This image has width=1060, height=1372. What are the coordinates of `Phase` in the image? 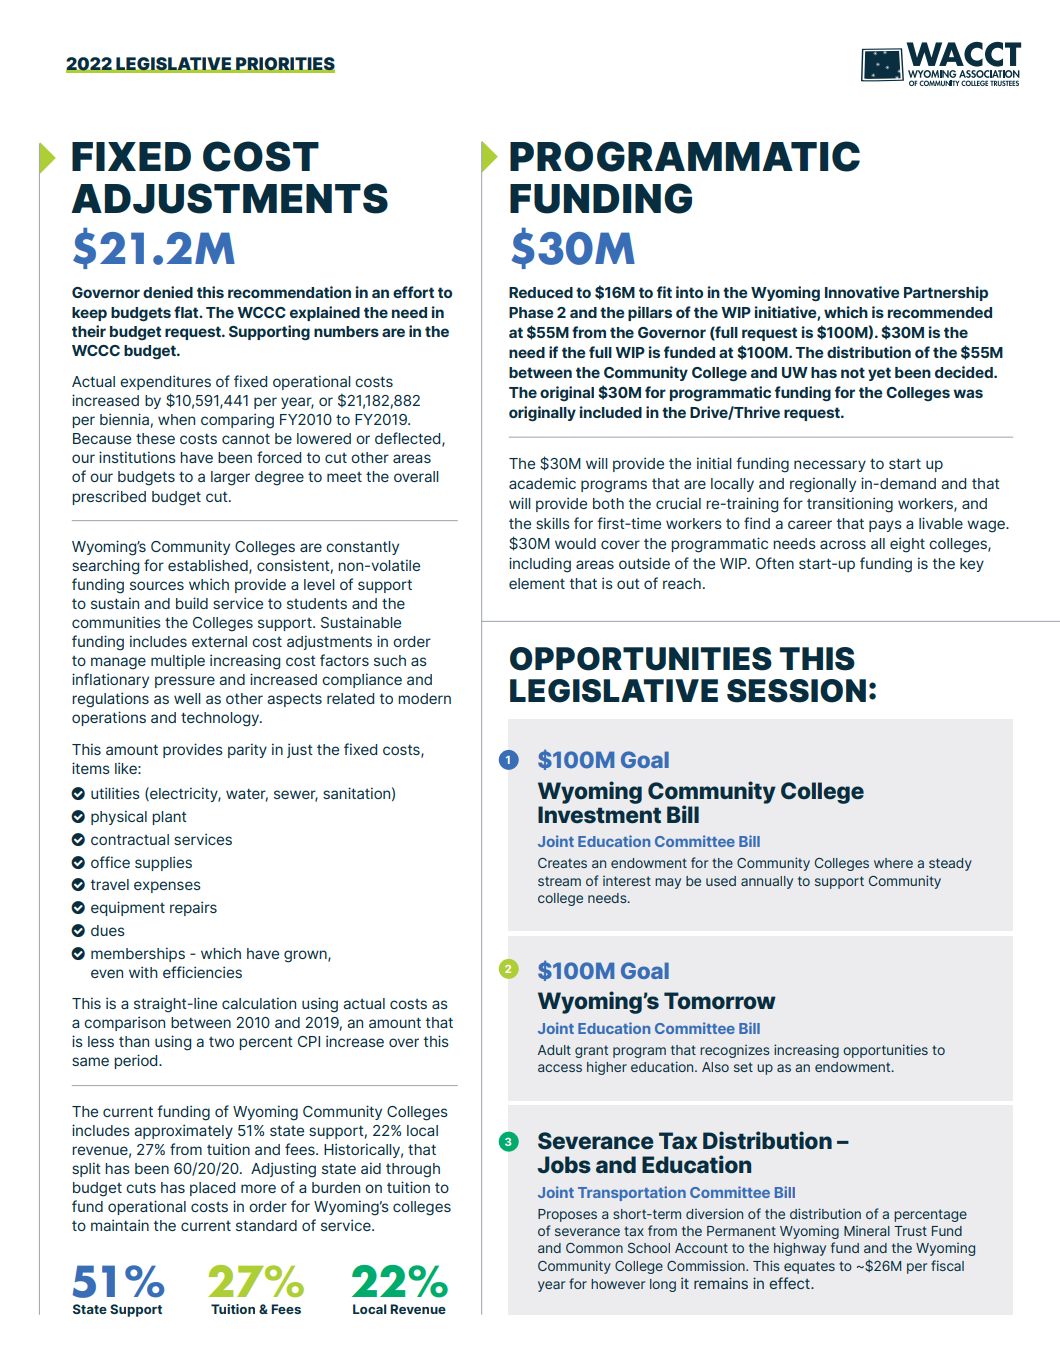 It's located at (531, 312).
